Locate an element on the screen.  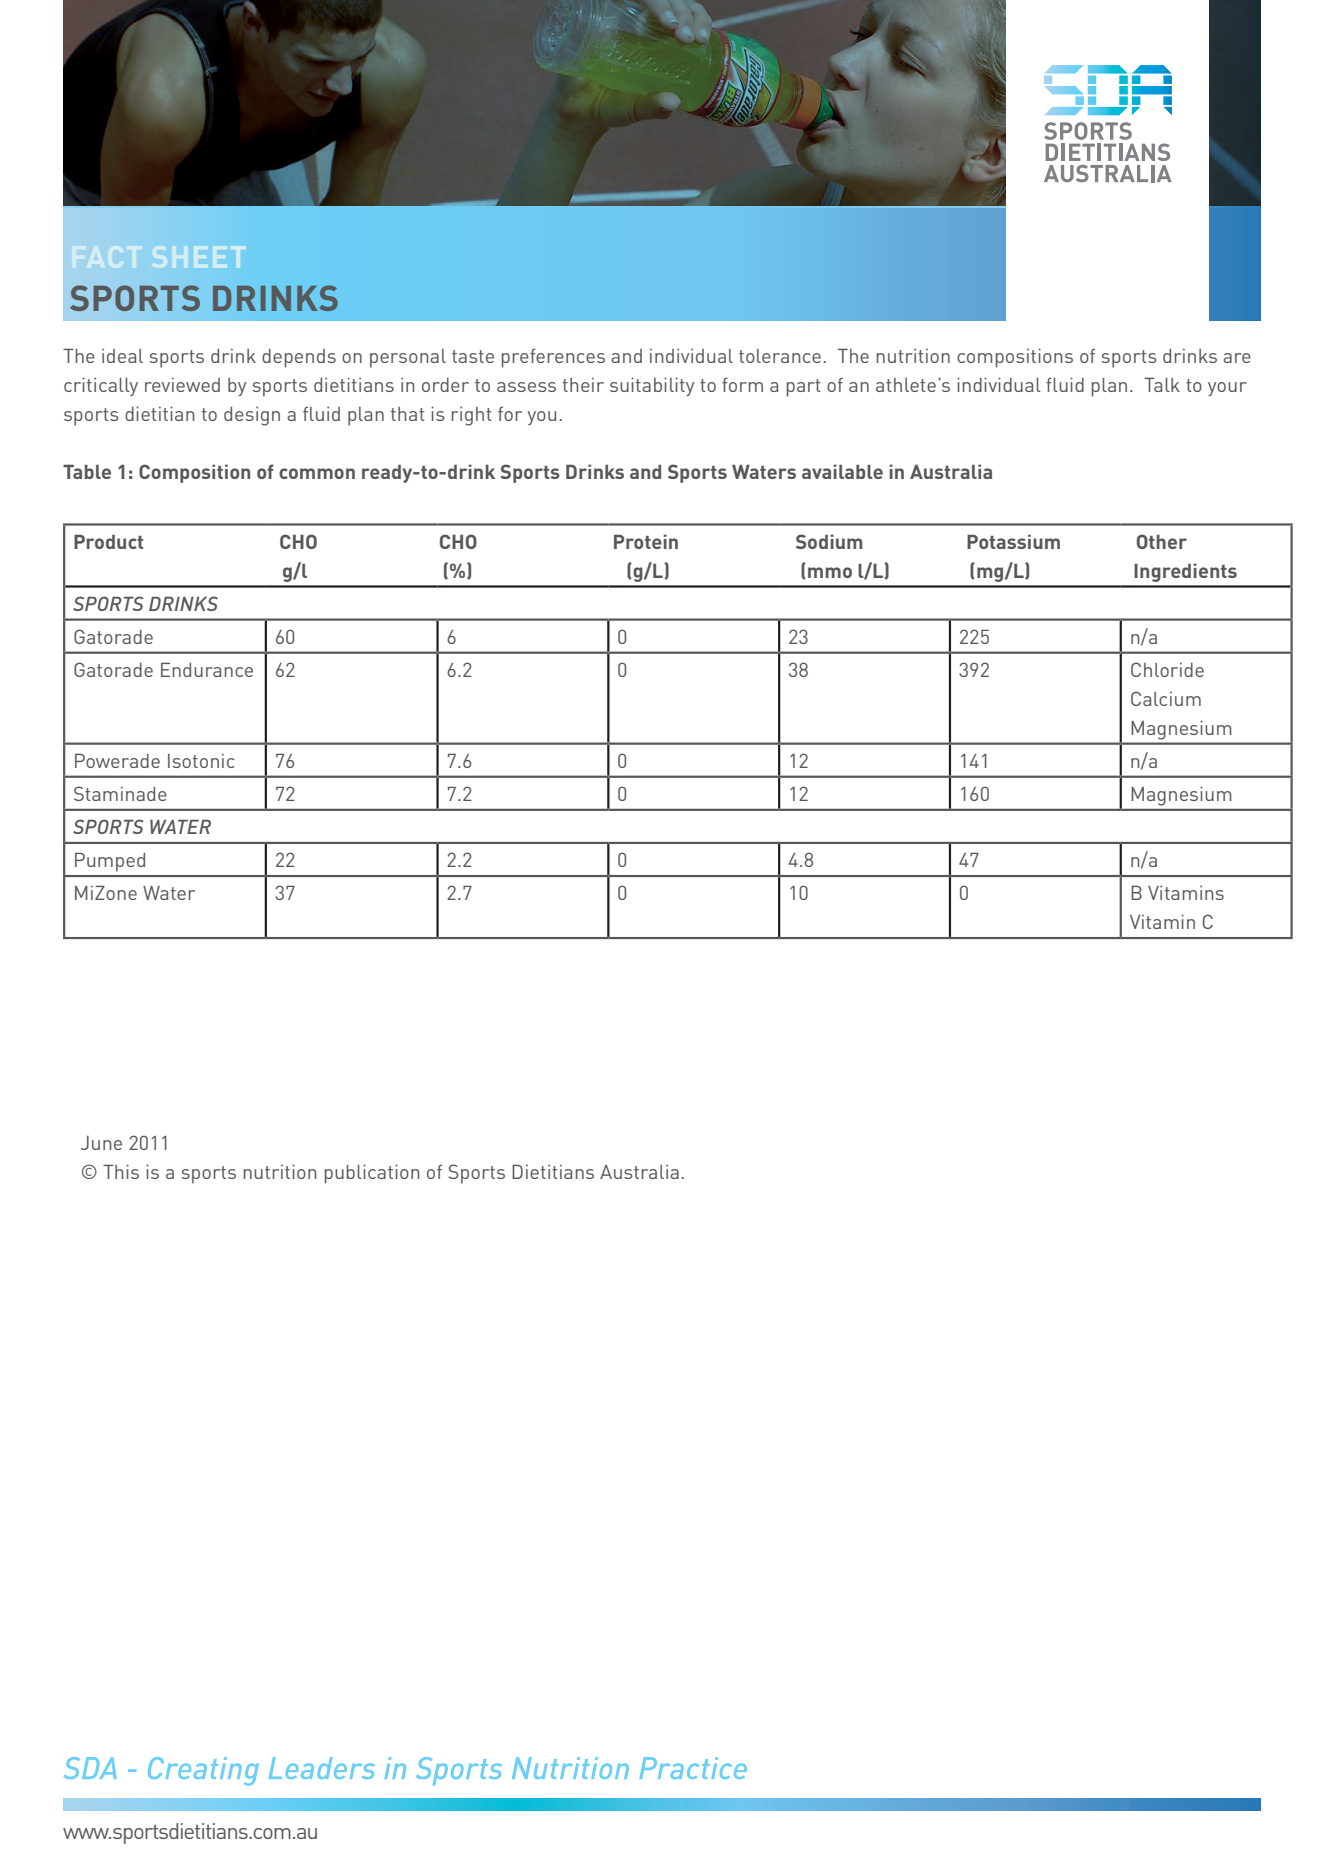
This is located at coordinates (121, 1171).
